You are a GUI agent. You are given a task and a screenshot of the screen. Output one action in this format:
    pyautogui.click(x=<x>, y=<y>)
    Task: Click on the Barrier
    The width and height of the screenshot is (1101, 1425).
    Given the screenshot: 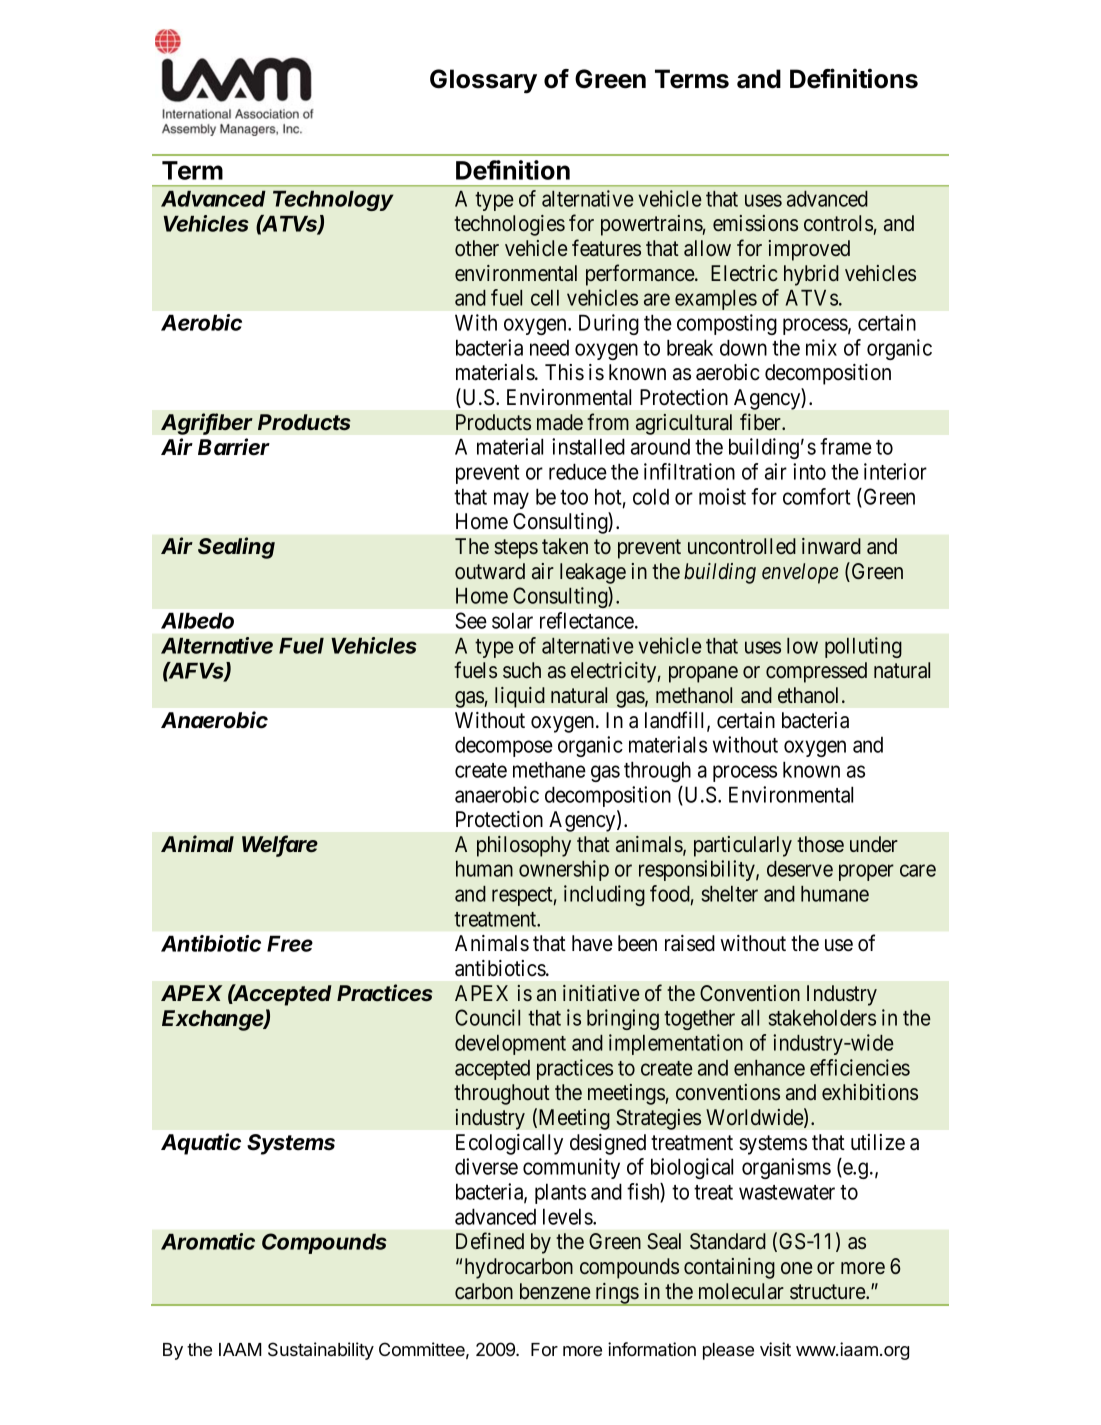 What is the action you would take?
    pyautogui.click(x=234, y=447)
